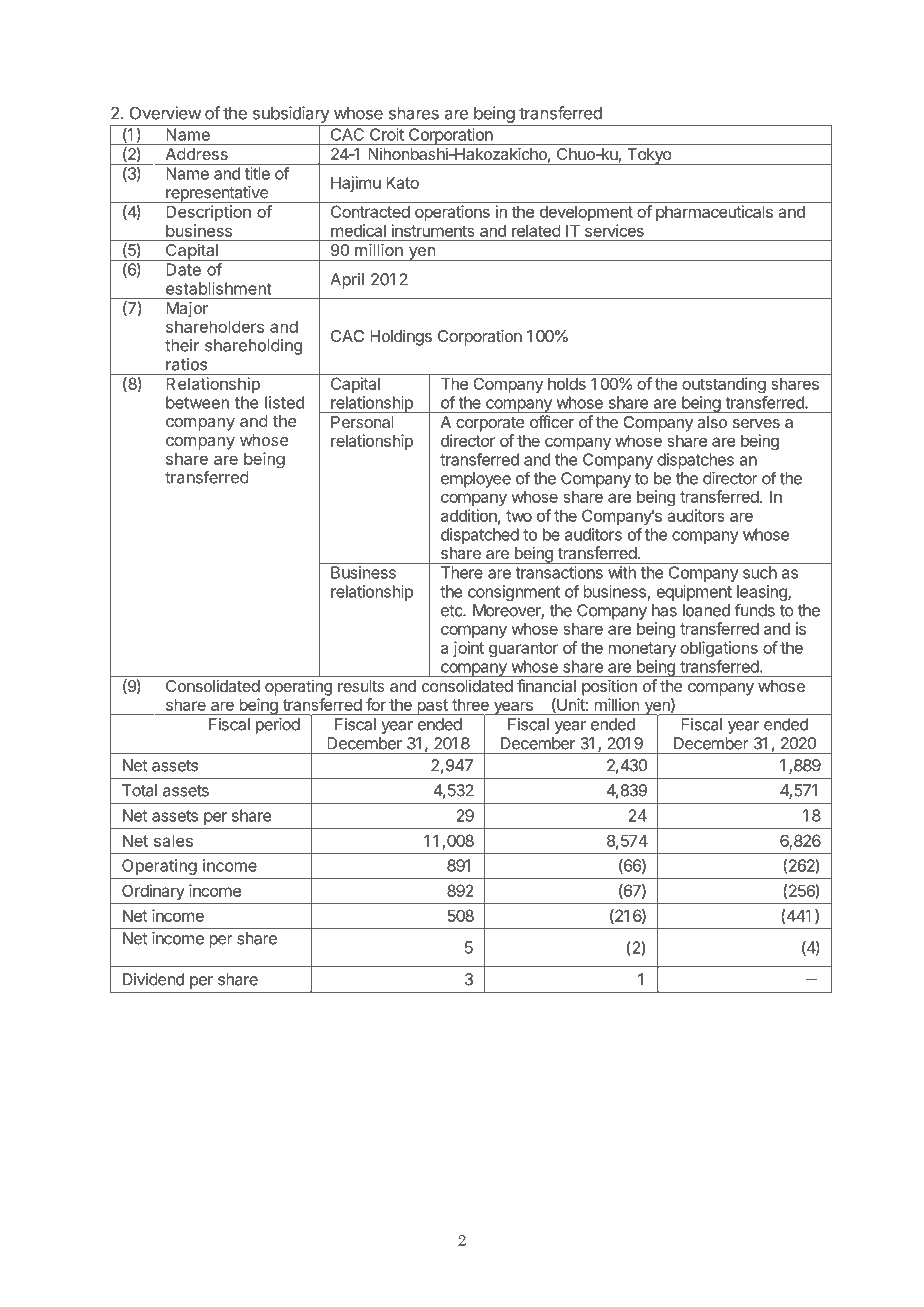 Image resolution: width=924 pixels, height=1307 pixels. Describe the element at coordinates (197, 402) in the page. I see `between` at that location.
